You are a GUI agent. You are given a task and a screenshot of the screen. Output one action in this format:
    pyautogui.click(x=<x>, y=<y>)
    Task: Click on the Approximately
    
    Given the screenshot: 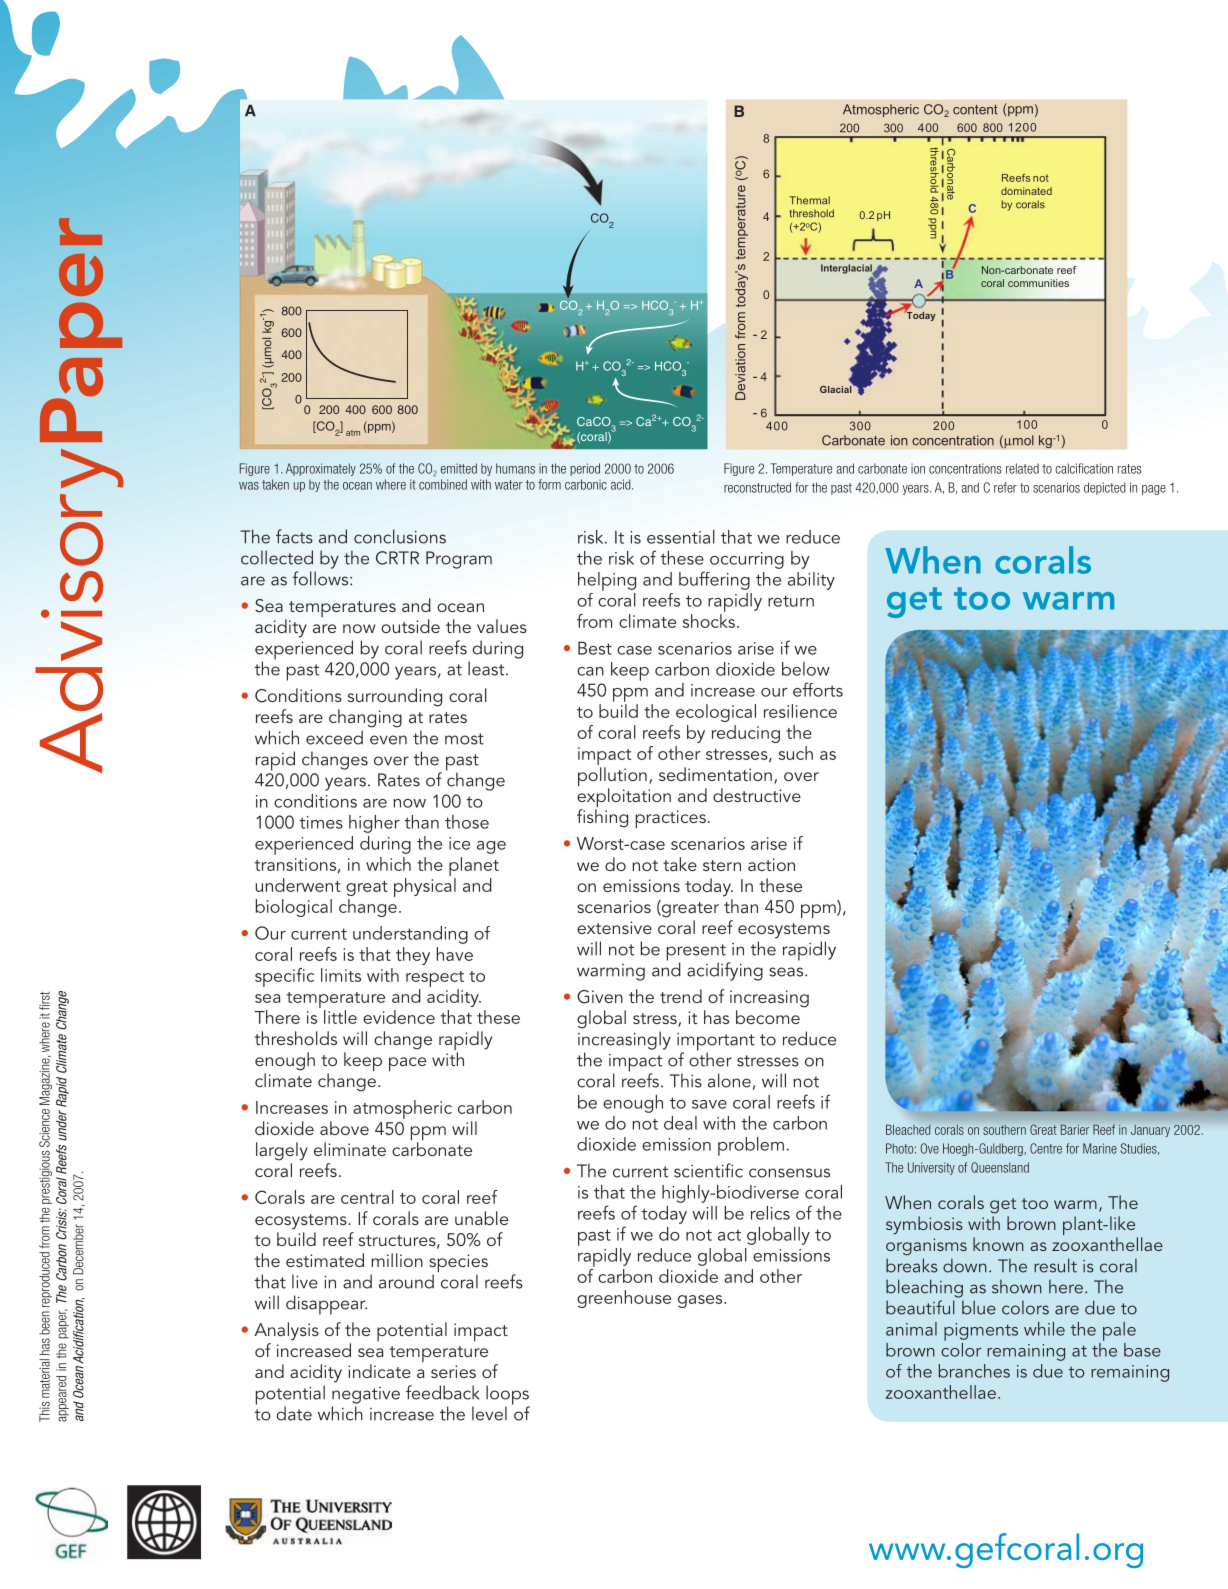 What is the action you would take?
    pyautogui.click(x=321, y=469)
